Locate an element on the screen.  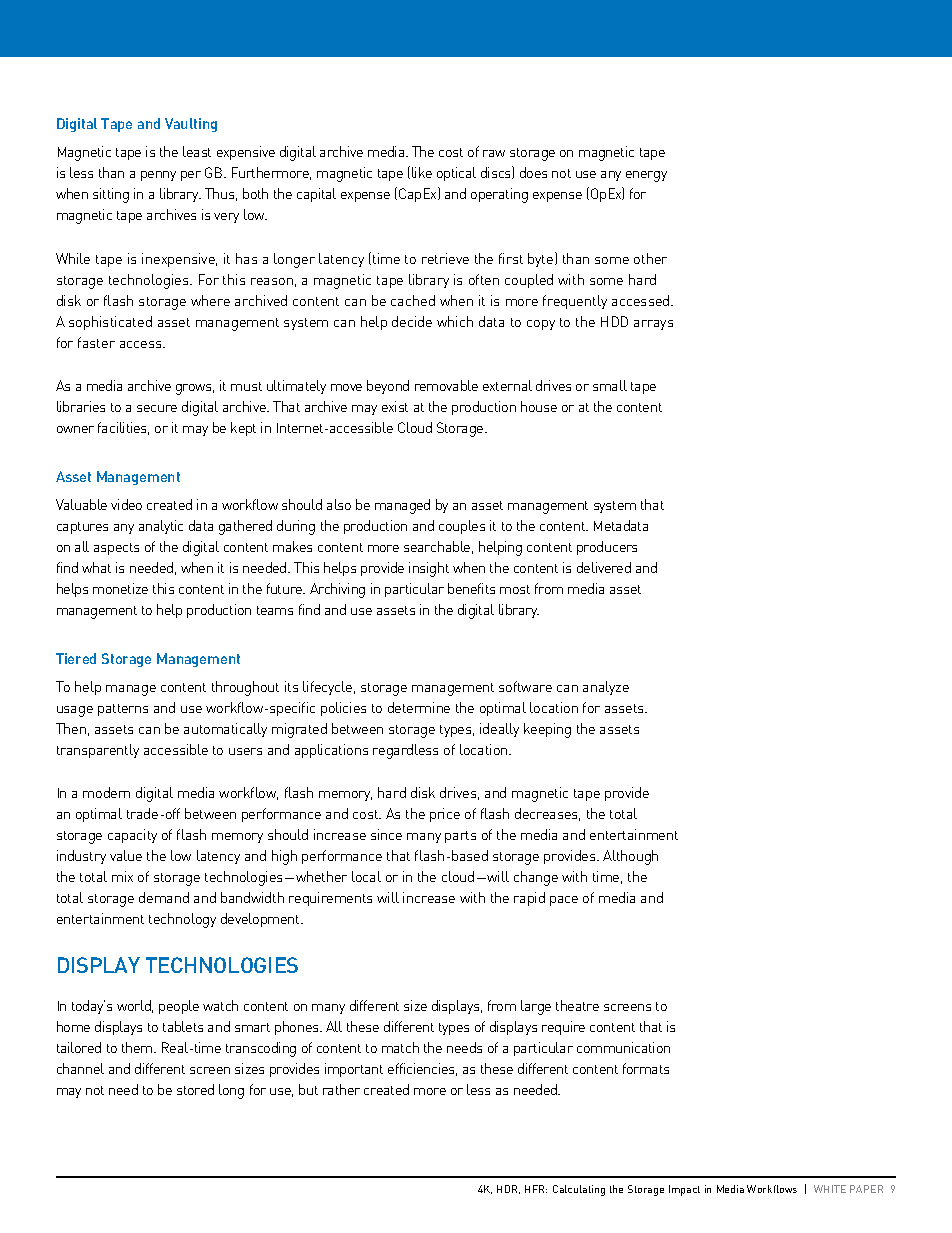
HDR is located at coordinates (508, 1189).
